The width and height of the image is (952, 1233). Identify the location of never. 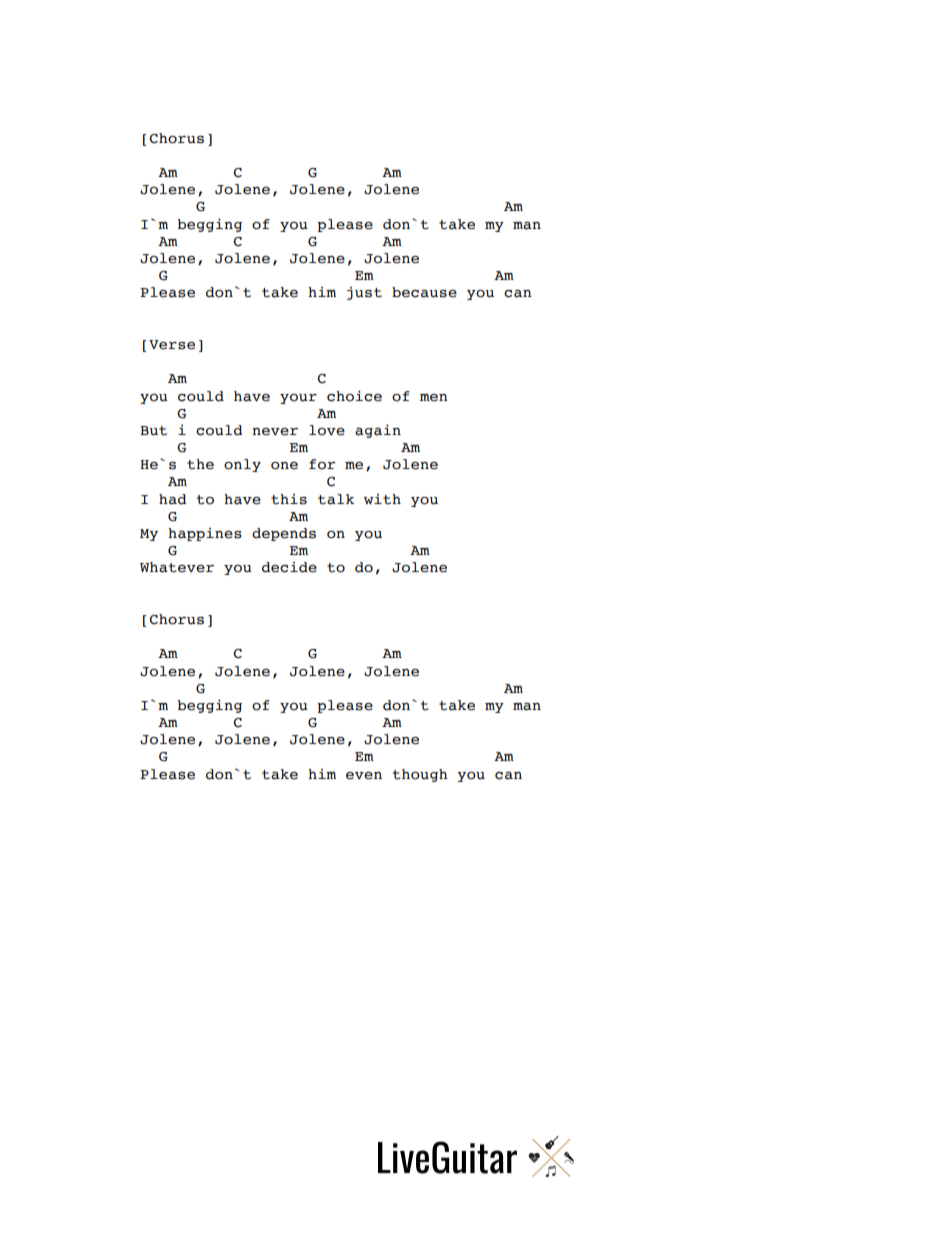
(275, 432).
